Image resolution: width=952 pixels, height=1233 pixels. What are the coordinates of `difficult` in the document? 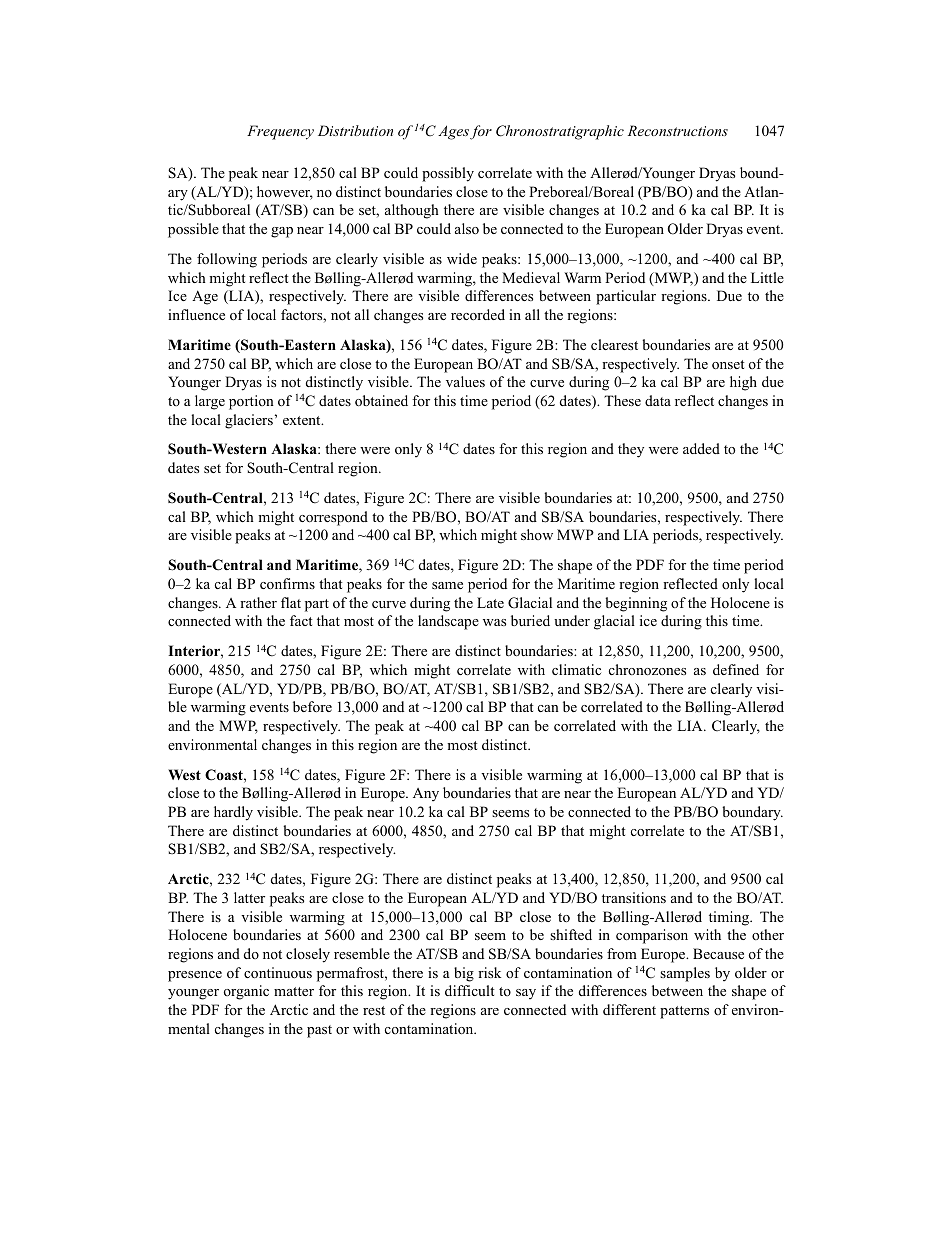 It's located at (469, 990).
